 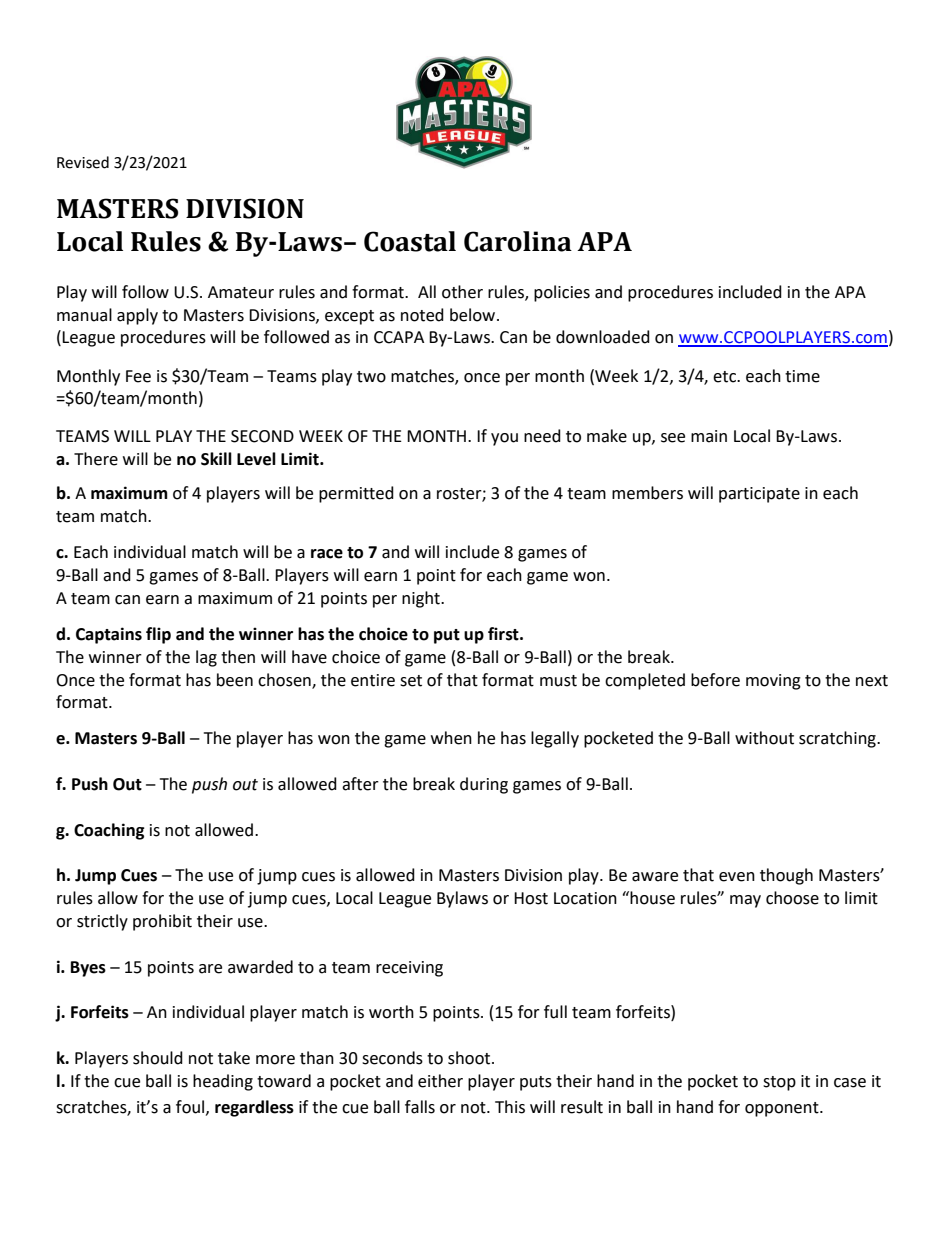 What do you see at coordinates (158, 1058) in the document?
I see `should` at bounding box center [158, 1058].
